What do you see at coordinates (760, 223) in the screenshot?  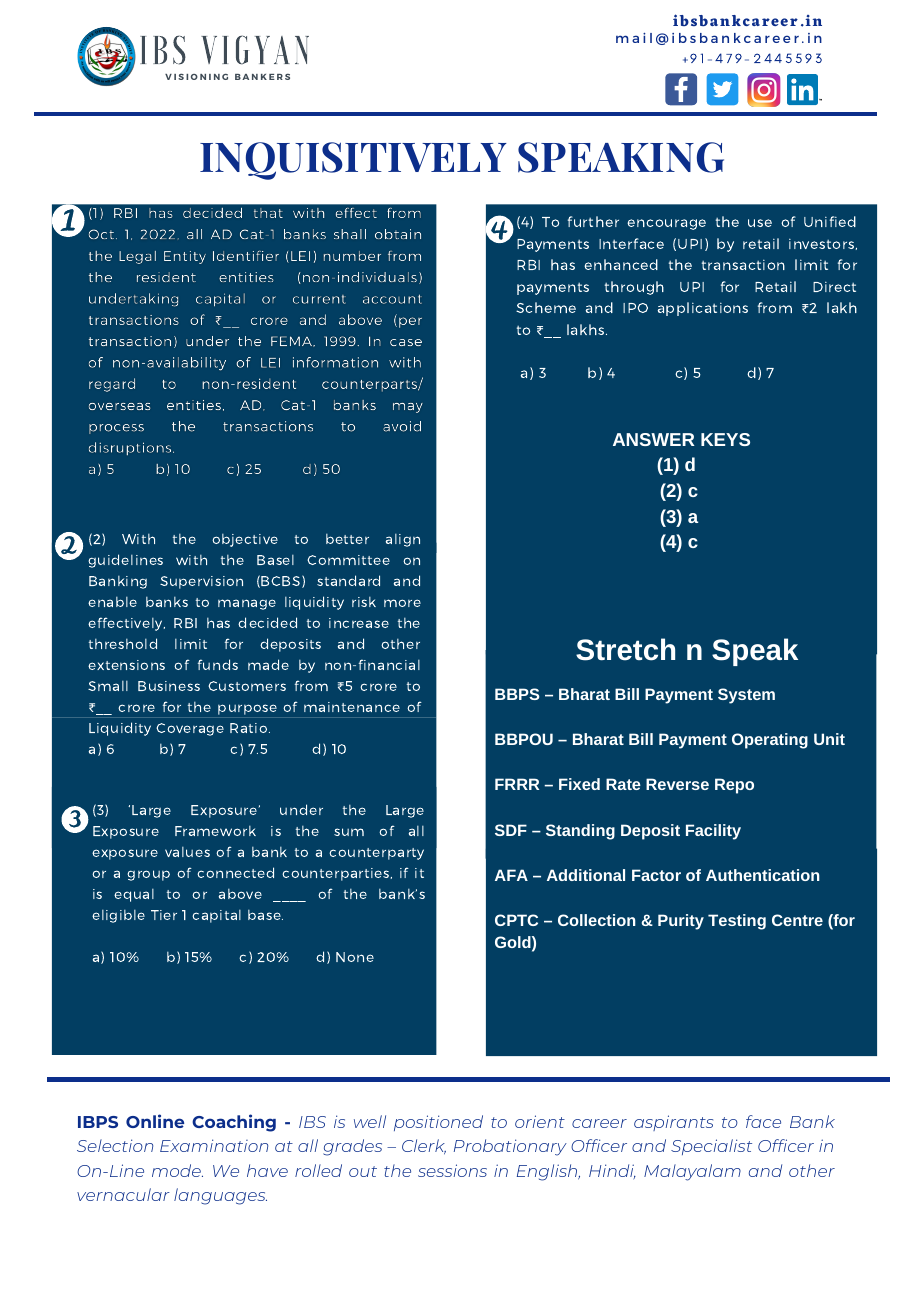 I see `use` at bounding box center [760, 223].
